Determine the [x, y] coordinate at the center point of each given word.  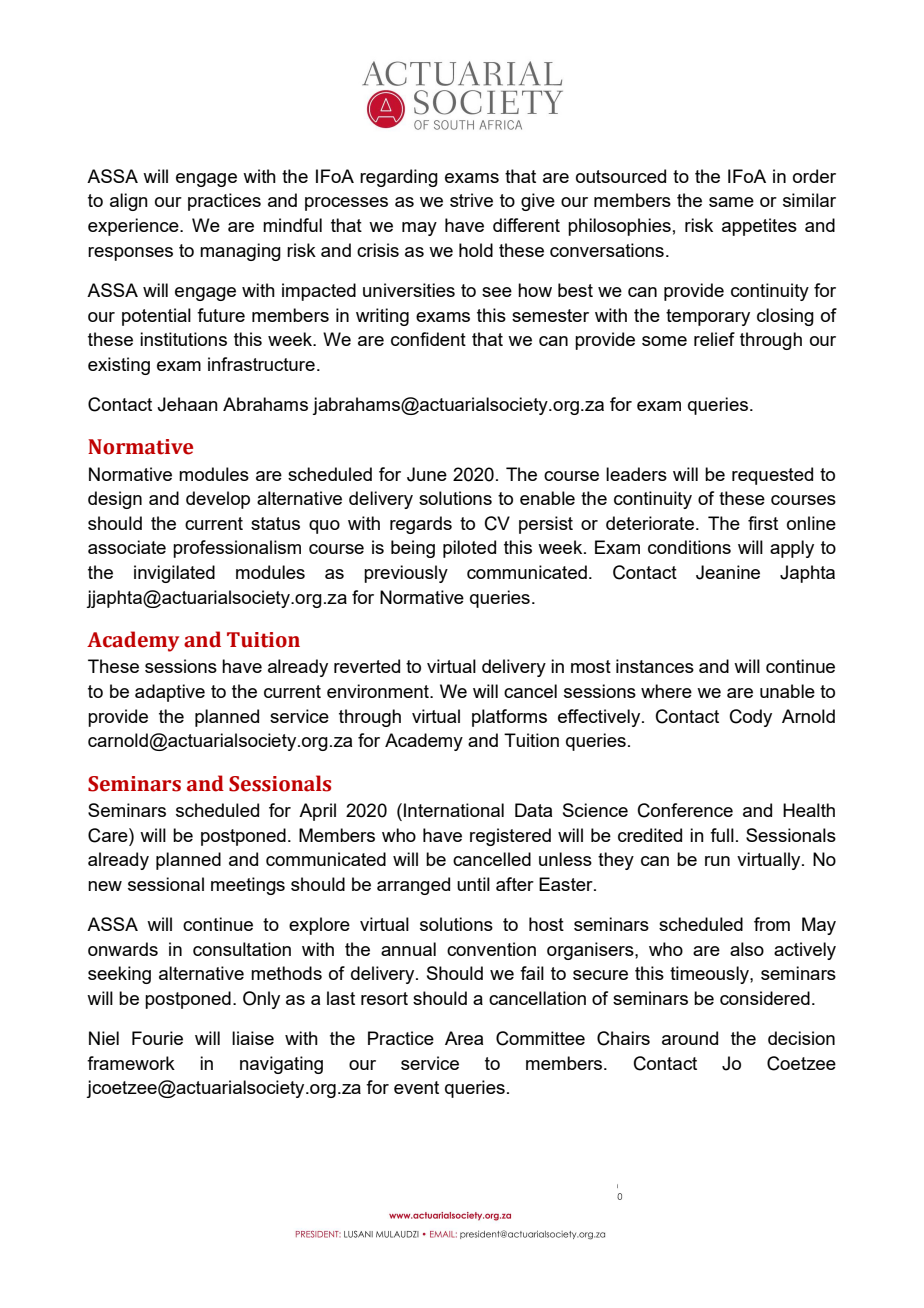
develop [218, 500]
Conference [685, 810]
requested [772, 476]
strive [471, 200]
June [427, 474]
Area [464, 1038]
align [129, 202]
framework [131, 1063]
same [731, 202]
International [454, 810]
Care [109, 835]
